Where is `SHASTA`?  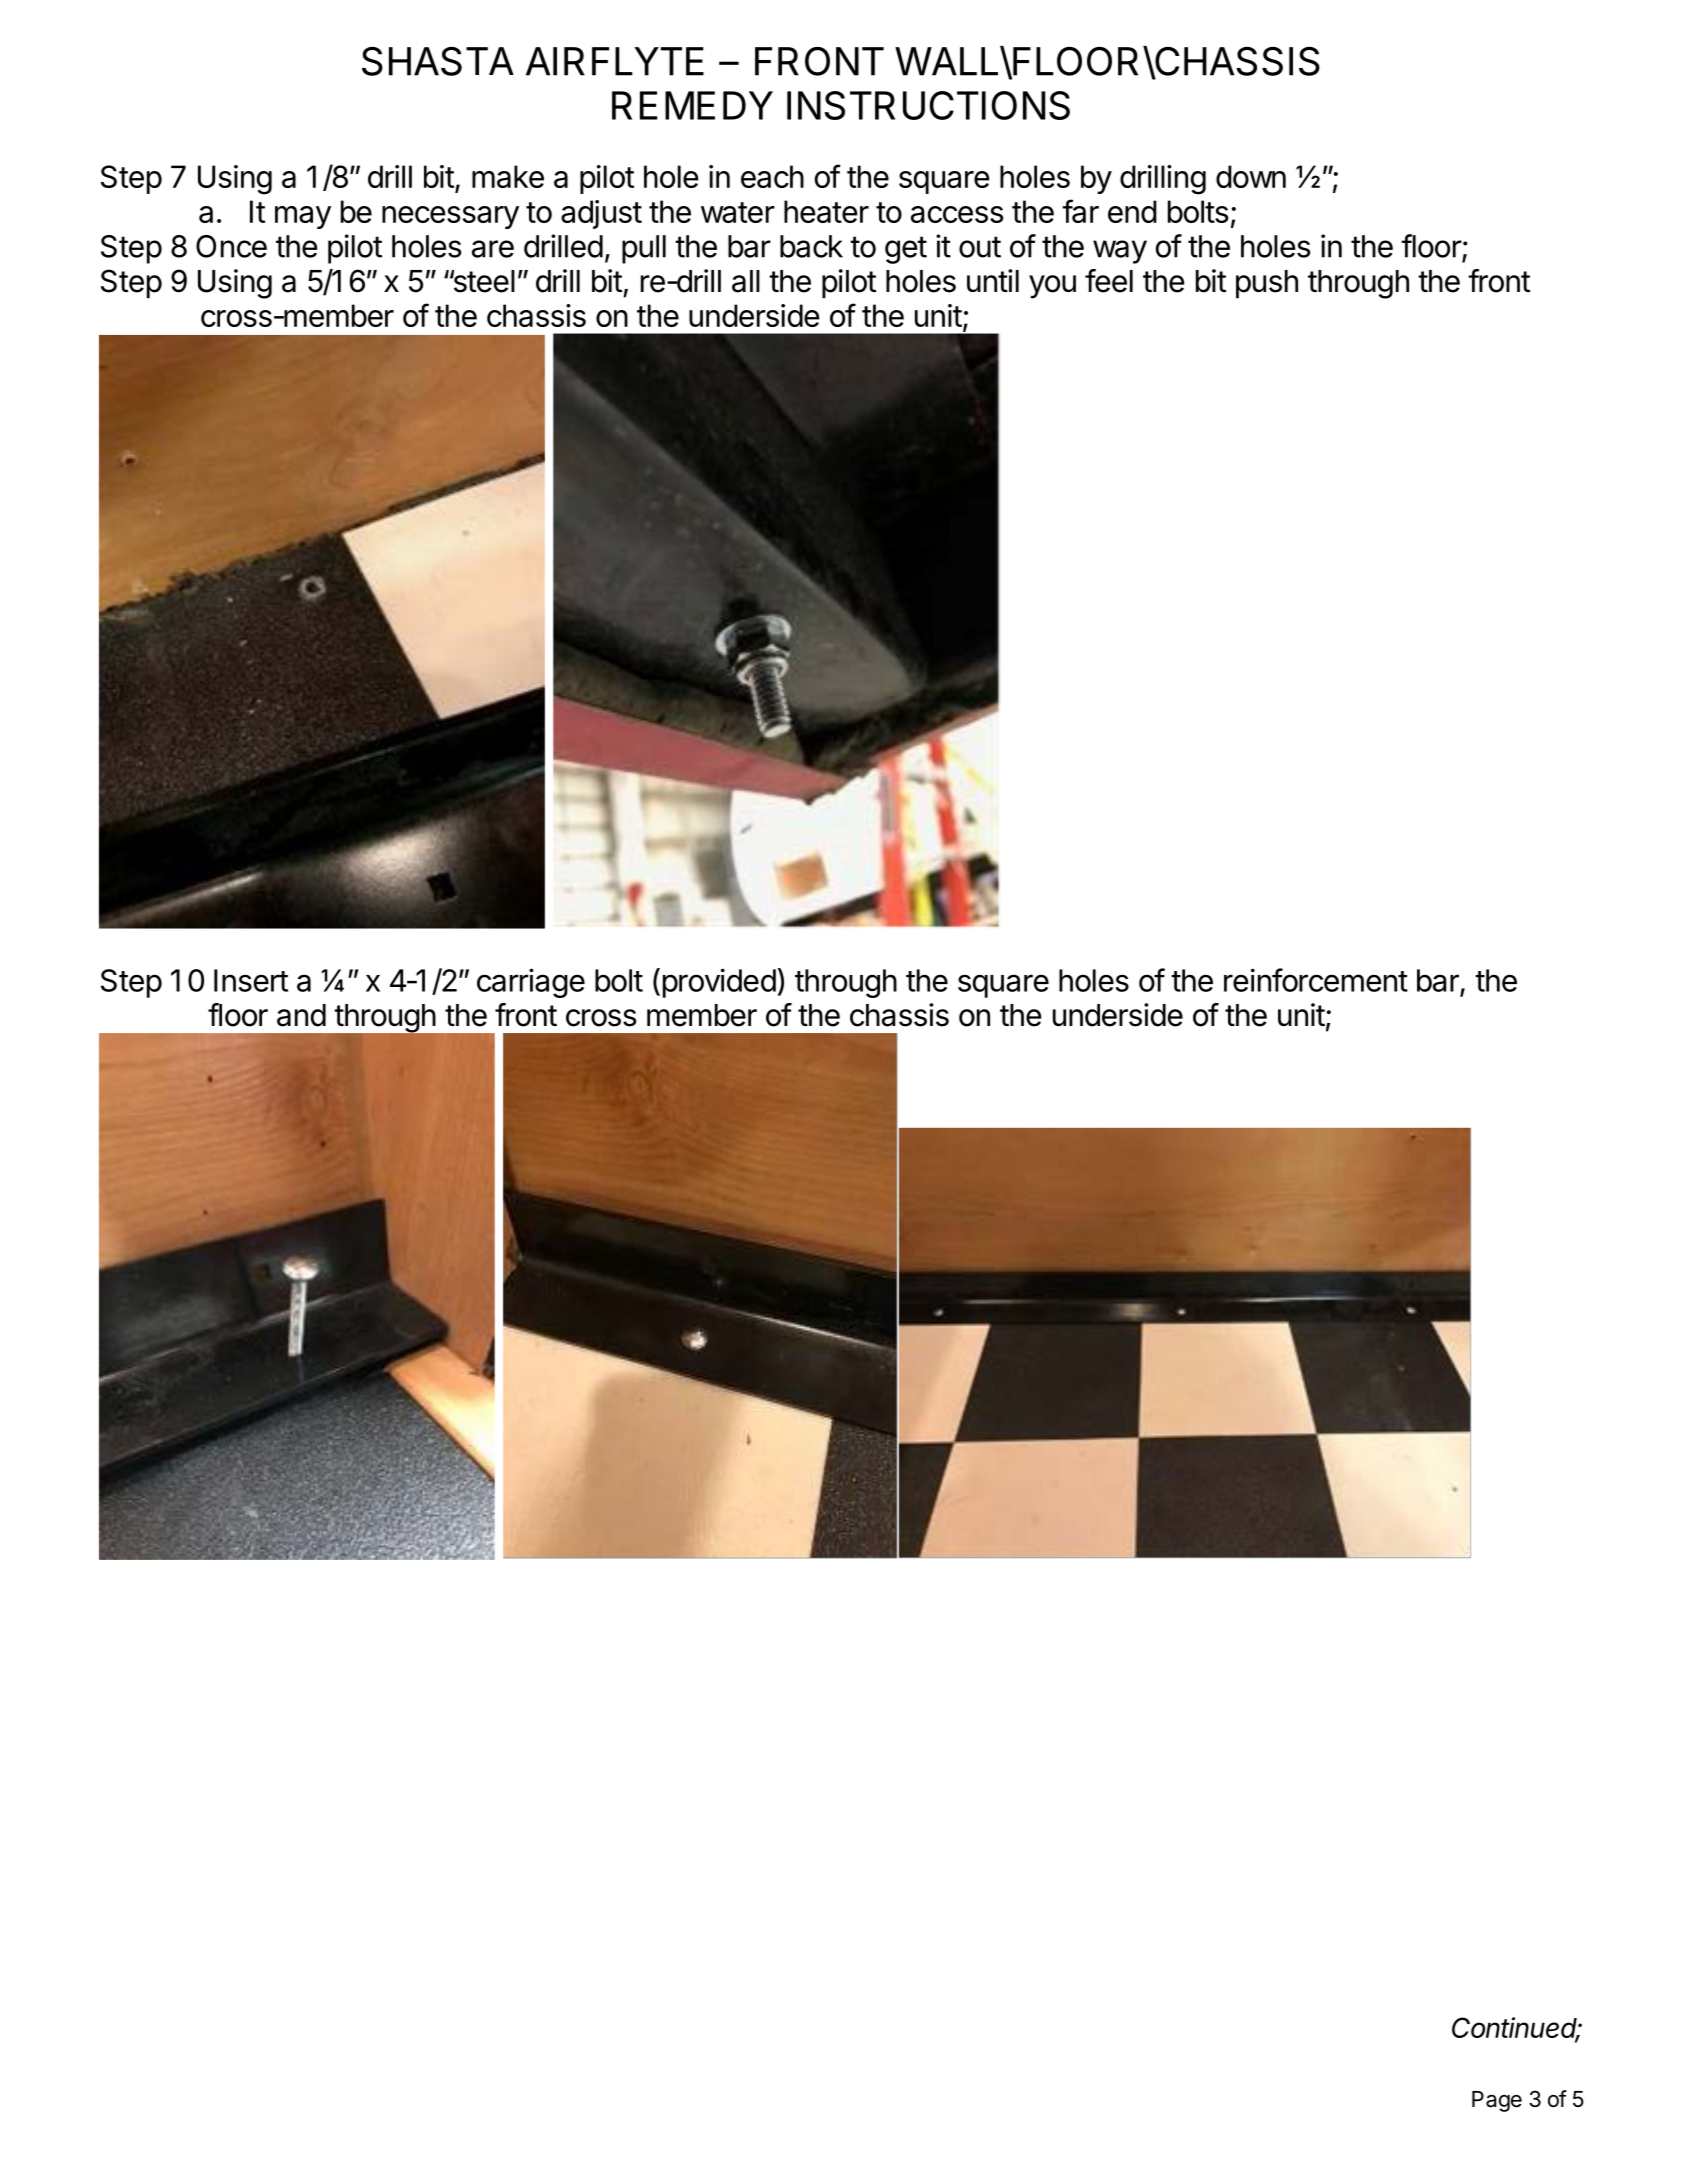
SHASTA is located at coordinates (438, 61).
